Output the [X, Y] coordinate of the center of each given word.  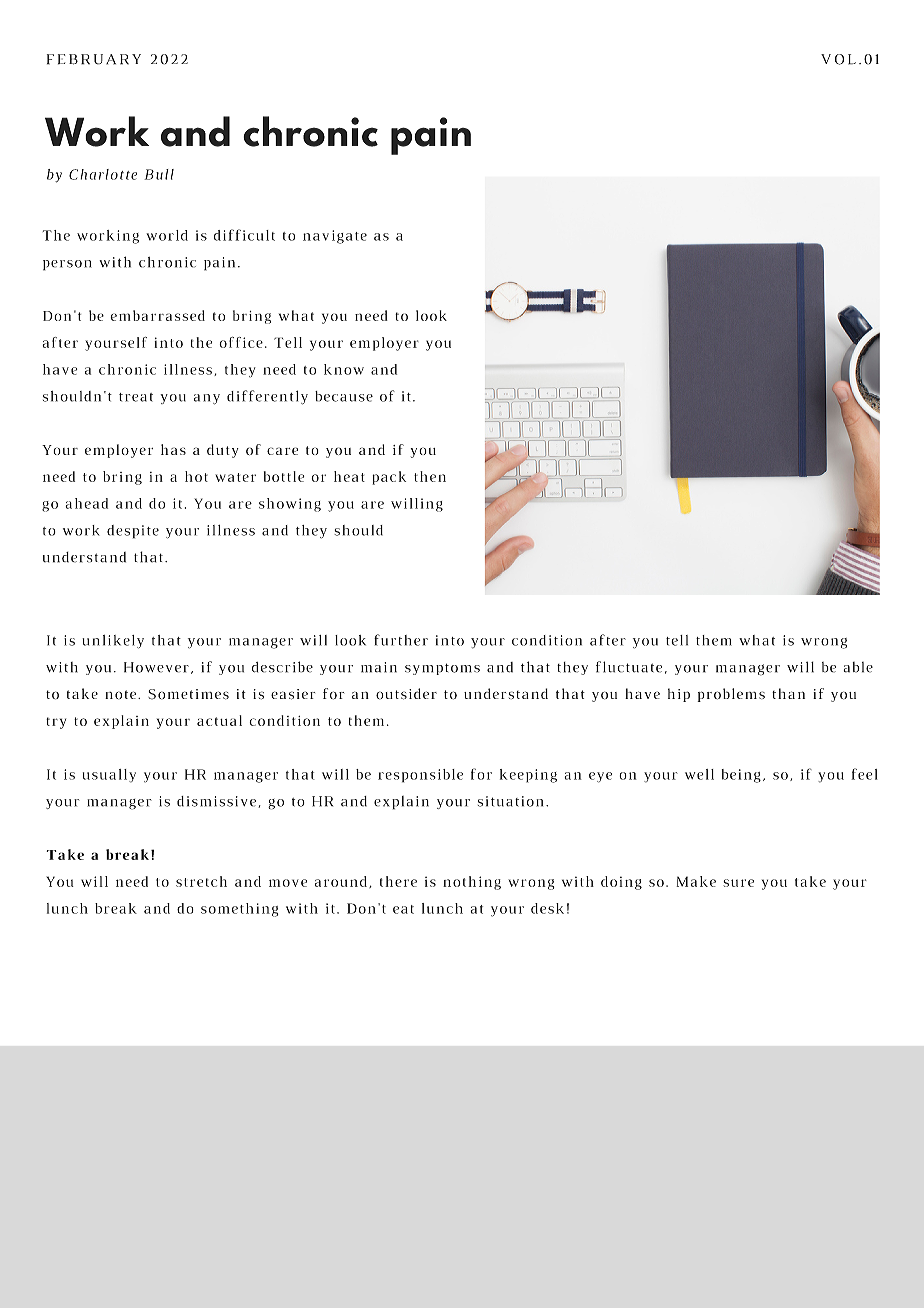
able [858, 667]
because [344, 396]
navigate [335, 237]
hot [196, 476]
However [156, 667]
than [788, 693]
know [344, 369]
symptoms [442, 669]
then [430, 476]
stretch [201, 881]
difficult [244, 235]
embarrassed [157, 315]
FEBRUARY [94, 59]
